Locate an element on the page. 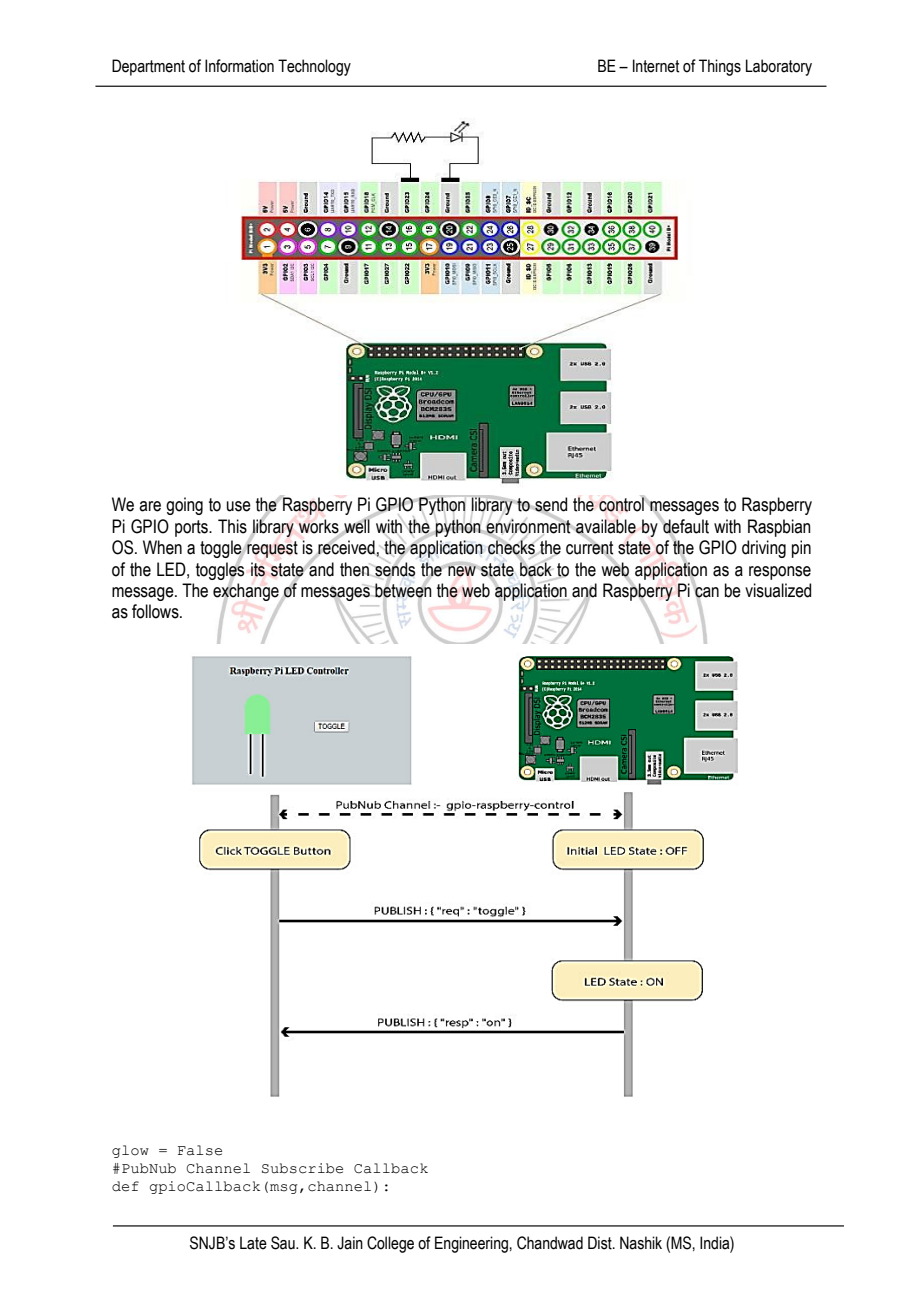  Technology is located at coordinates (314, 67).
